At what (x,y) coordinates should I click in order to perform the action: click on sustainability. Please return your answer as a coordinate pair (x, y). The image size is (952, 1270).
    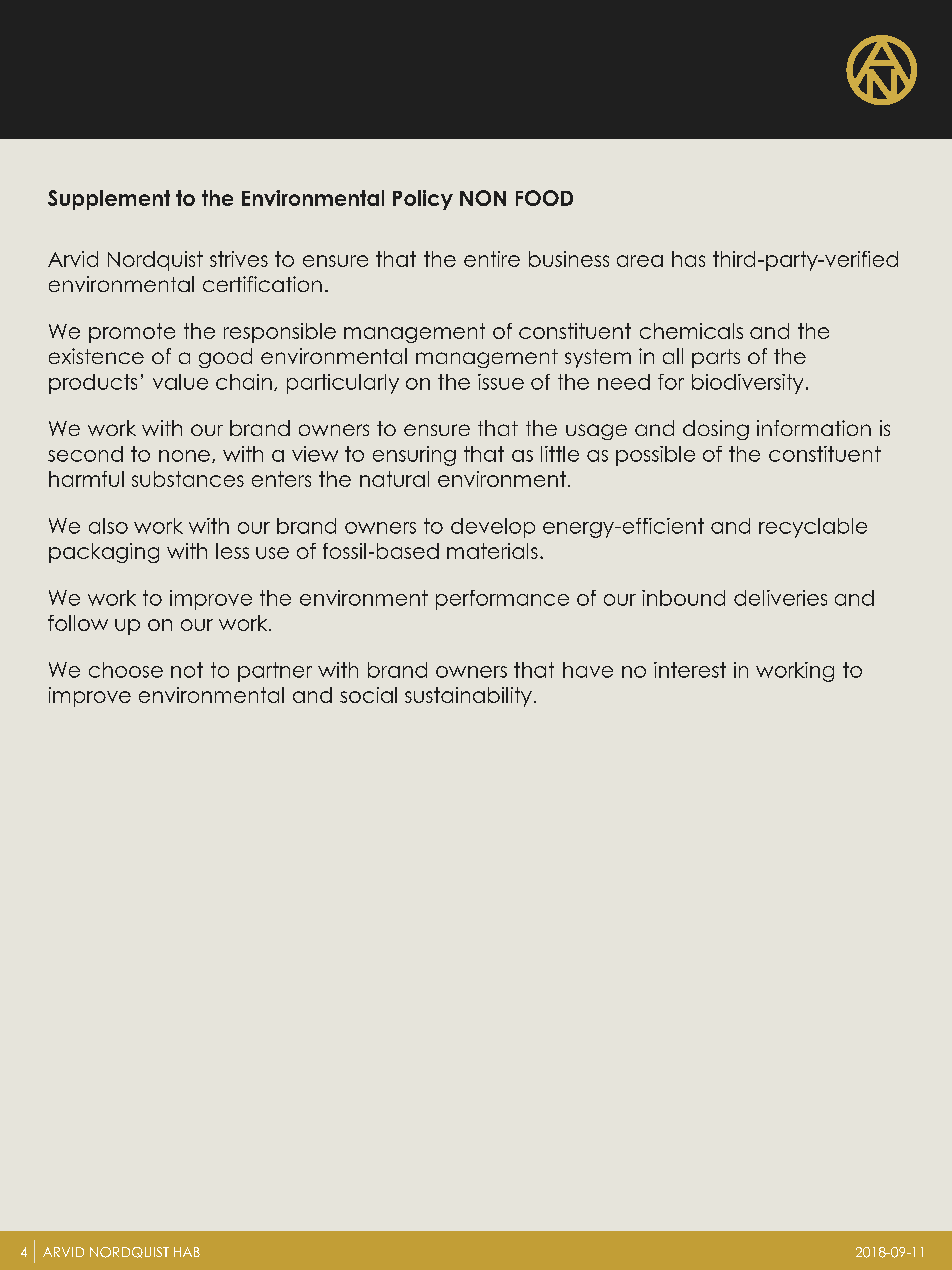
    Looking at the image, I should click on (468, 697).
